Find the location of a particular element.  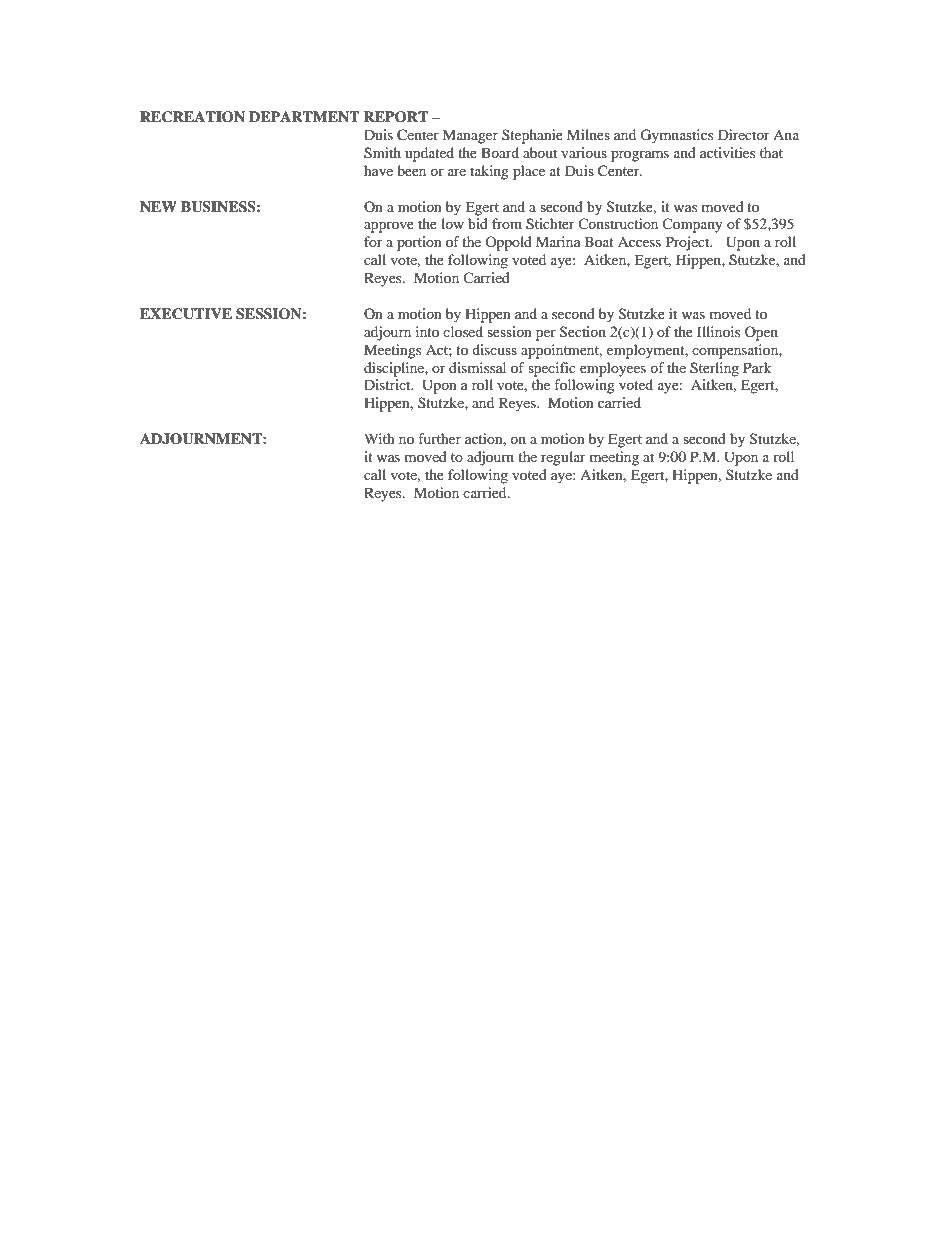

NEW is located at coordinates (158, 206).
